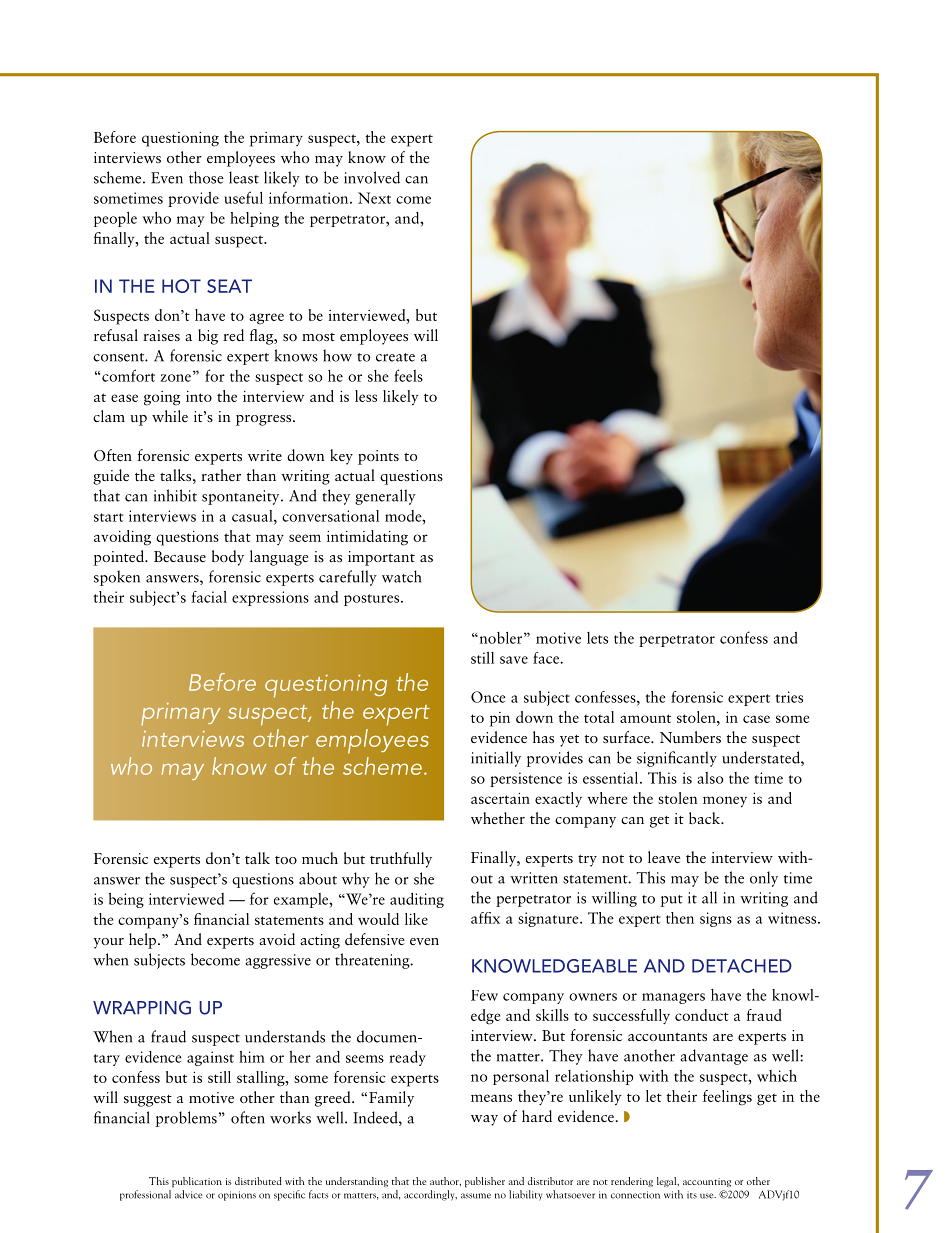 The image size is (952, 1233). Describe the element at coordinates (209, 597) in the document. I see `facial` at that location.
